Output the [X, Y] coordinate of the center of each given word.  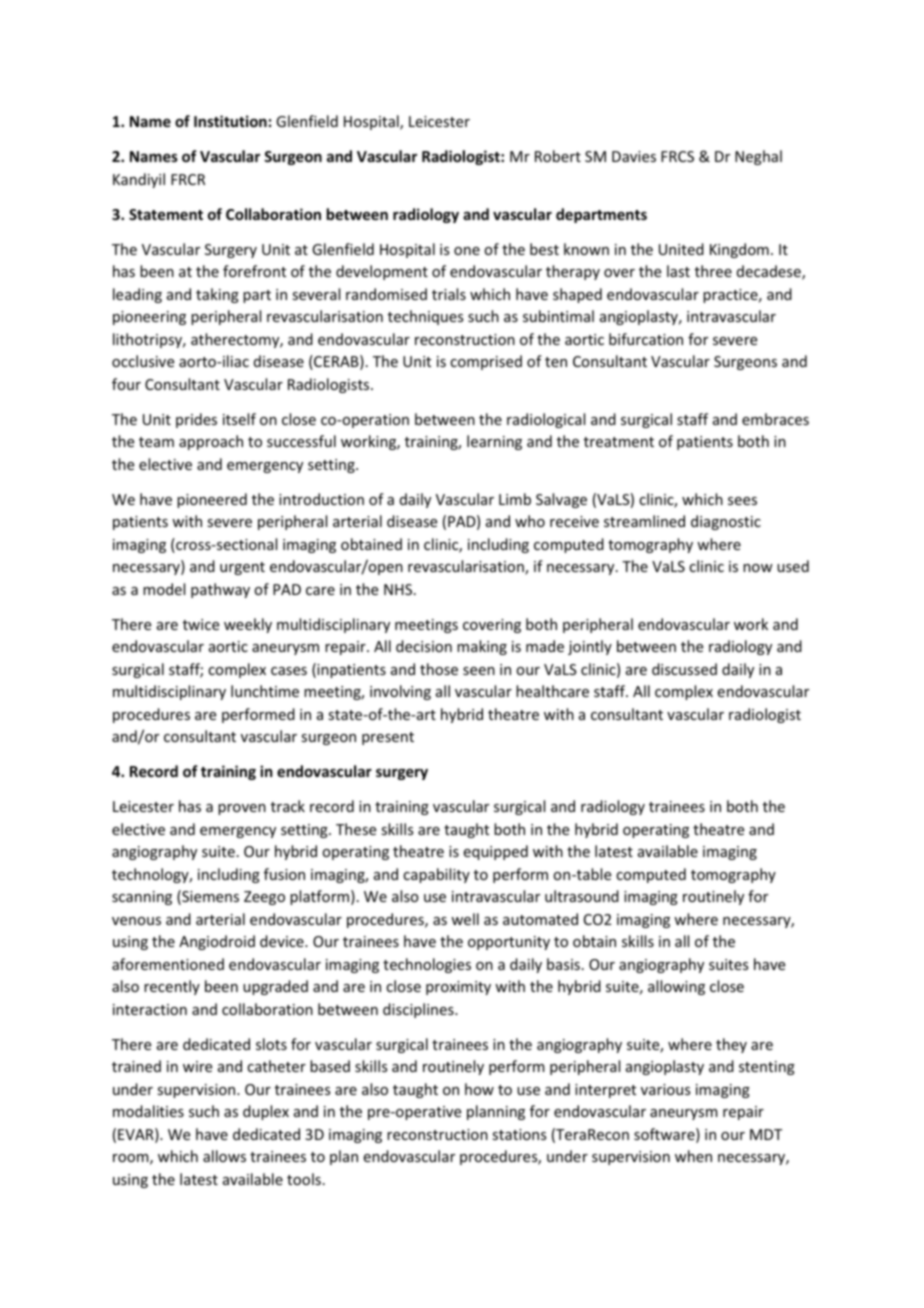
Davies [634, 156]
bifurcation [646, 339]
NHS [399, 589]
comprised [486, 362]
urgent [242, 568]
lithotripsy [149, 340]
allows [224, 1156]
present [388, 738]
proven [242, 809]
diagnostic [726, 522]
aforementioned [168, 964]
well [465, 919]
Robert [558, 156]
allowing [676, 987]
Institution [230, 121]
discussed [684, 669]
